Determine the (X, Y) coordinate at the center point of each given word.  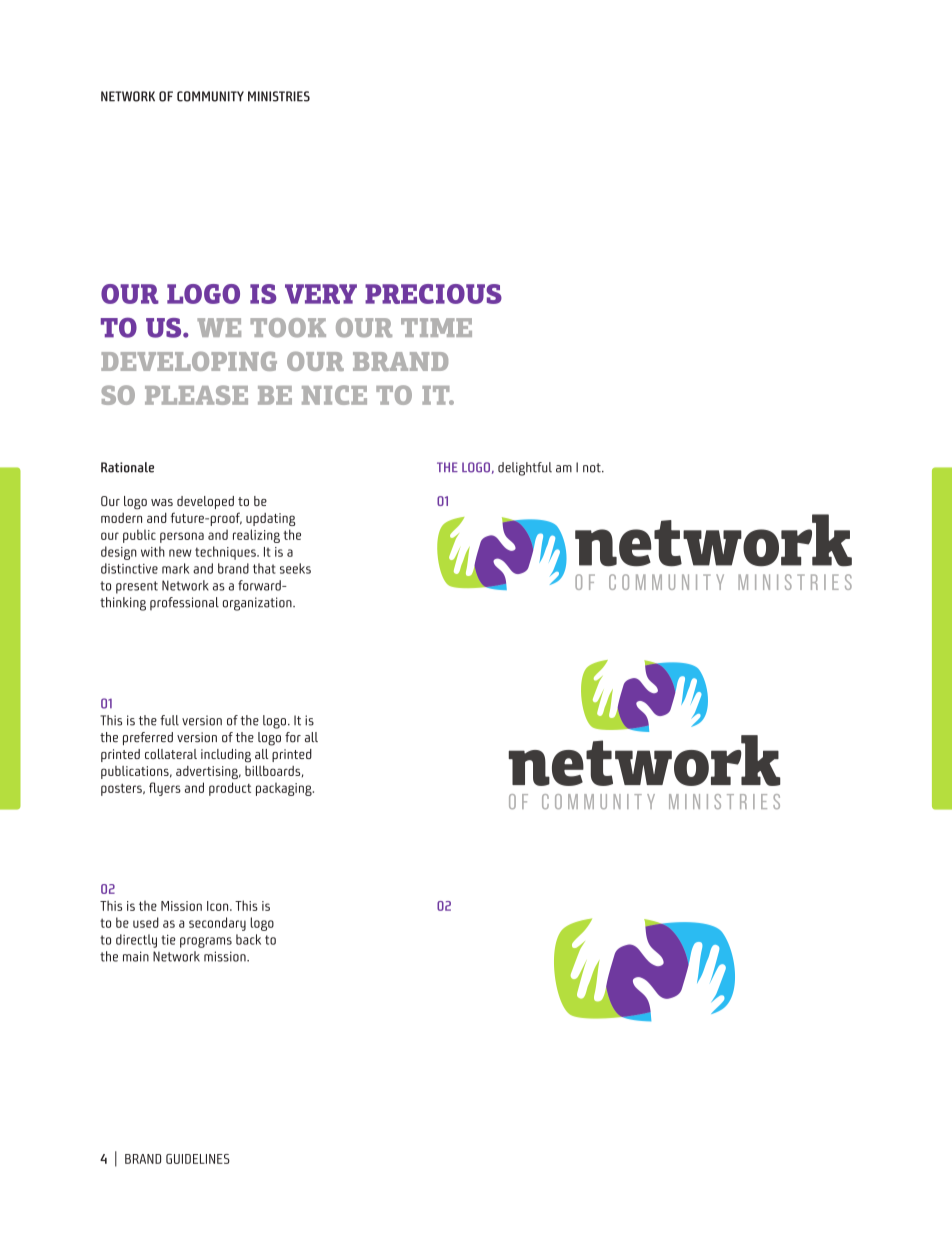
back (248, 939)
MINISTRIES (279, 96)
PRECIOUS (433, 294)
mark (175, 568)
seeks (295, 568)
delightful (525, 469)
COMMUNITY (210, 96)
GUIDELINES (198, 1159)
